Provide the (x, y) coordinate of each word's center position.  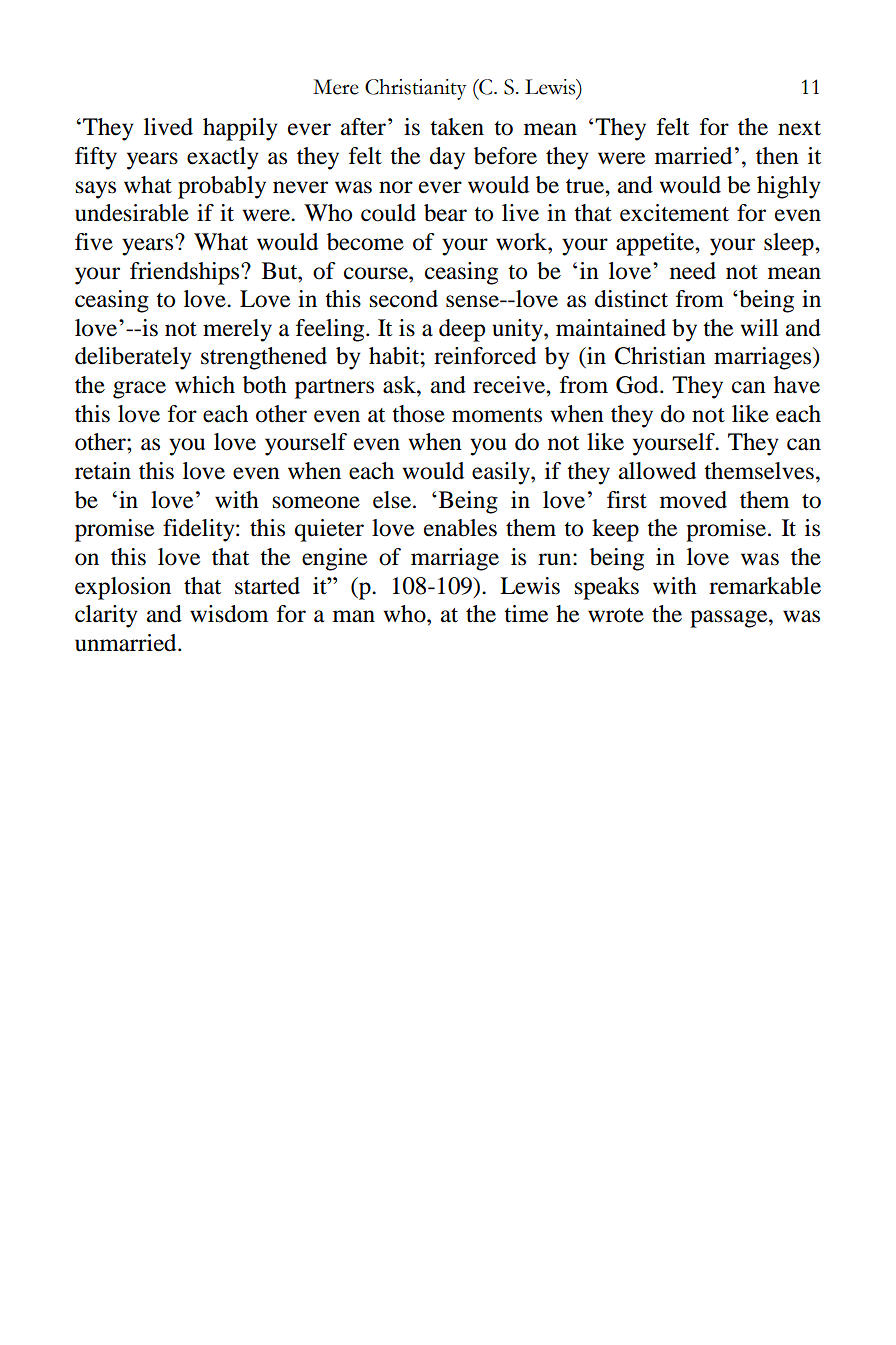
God (638, 385)
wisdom (229, 614)
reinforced (485, 356)
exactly (223, 158)
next (799, 128)
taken (457, 127)
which (205, 384)
